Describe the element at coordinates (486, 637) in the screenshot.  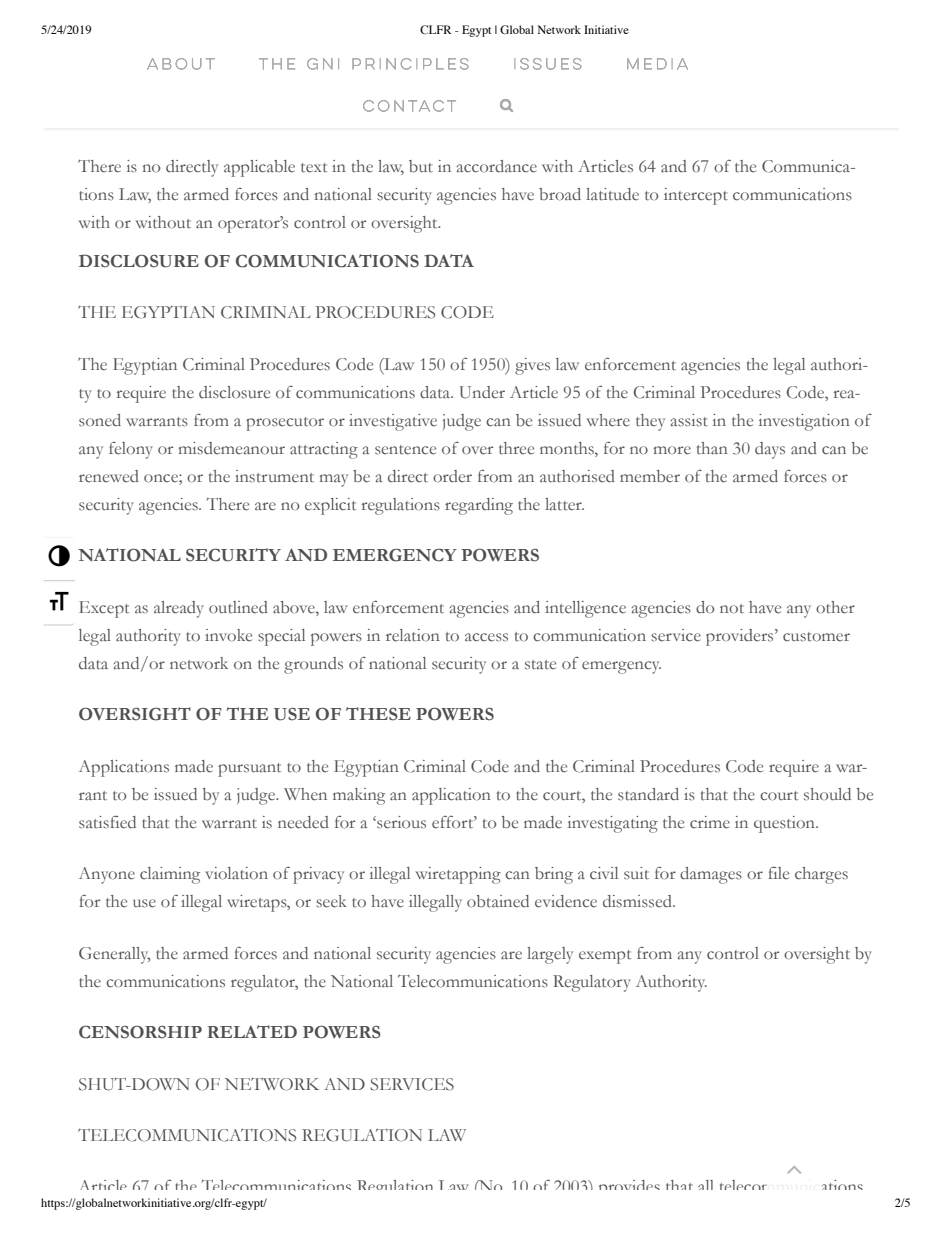
I see `access` at that location.
